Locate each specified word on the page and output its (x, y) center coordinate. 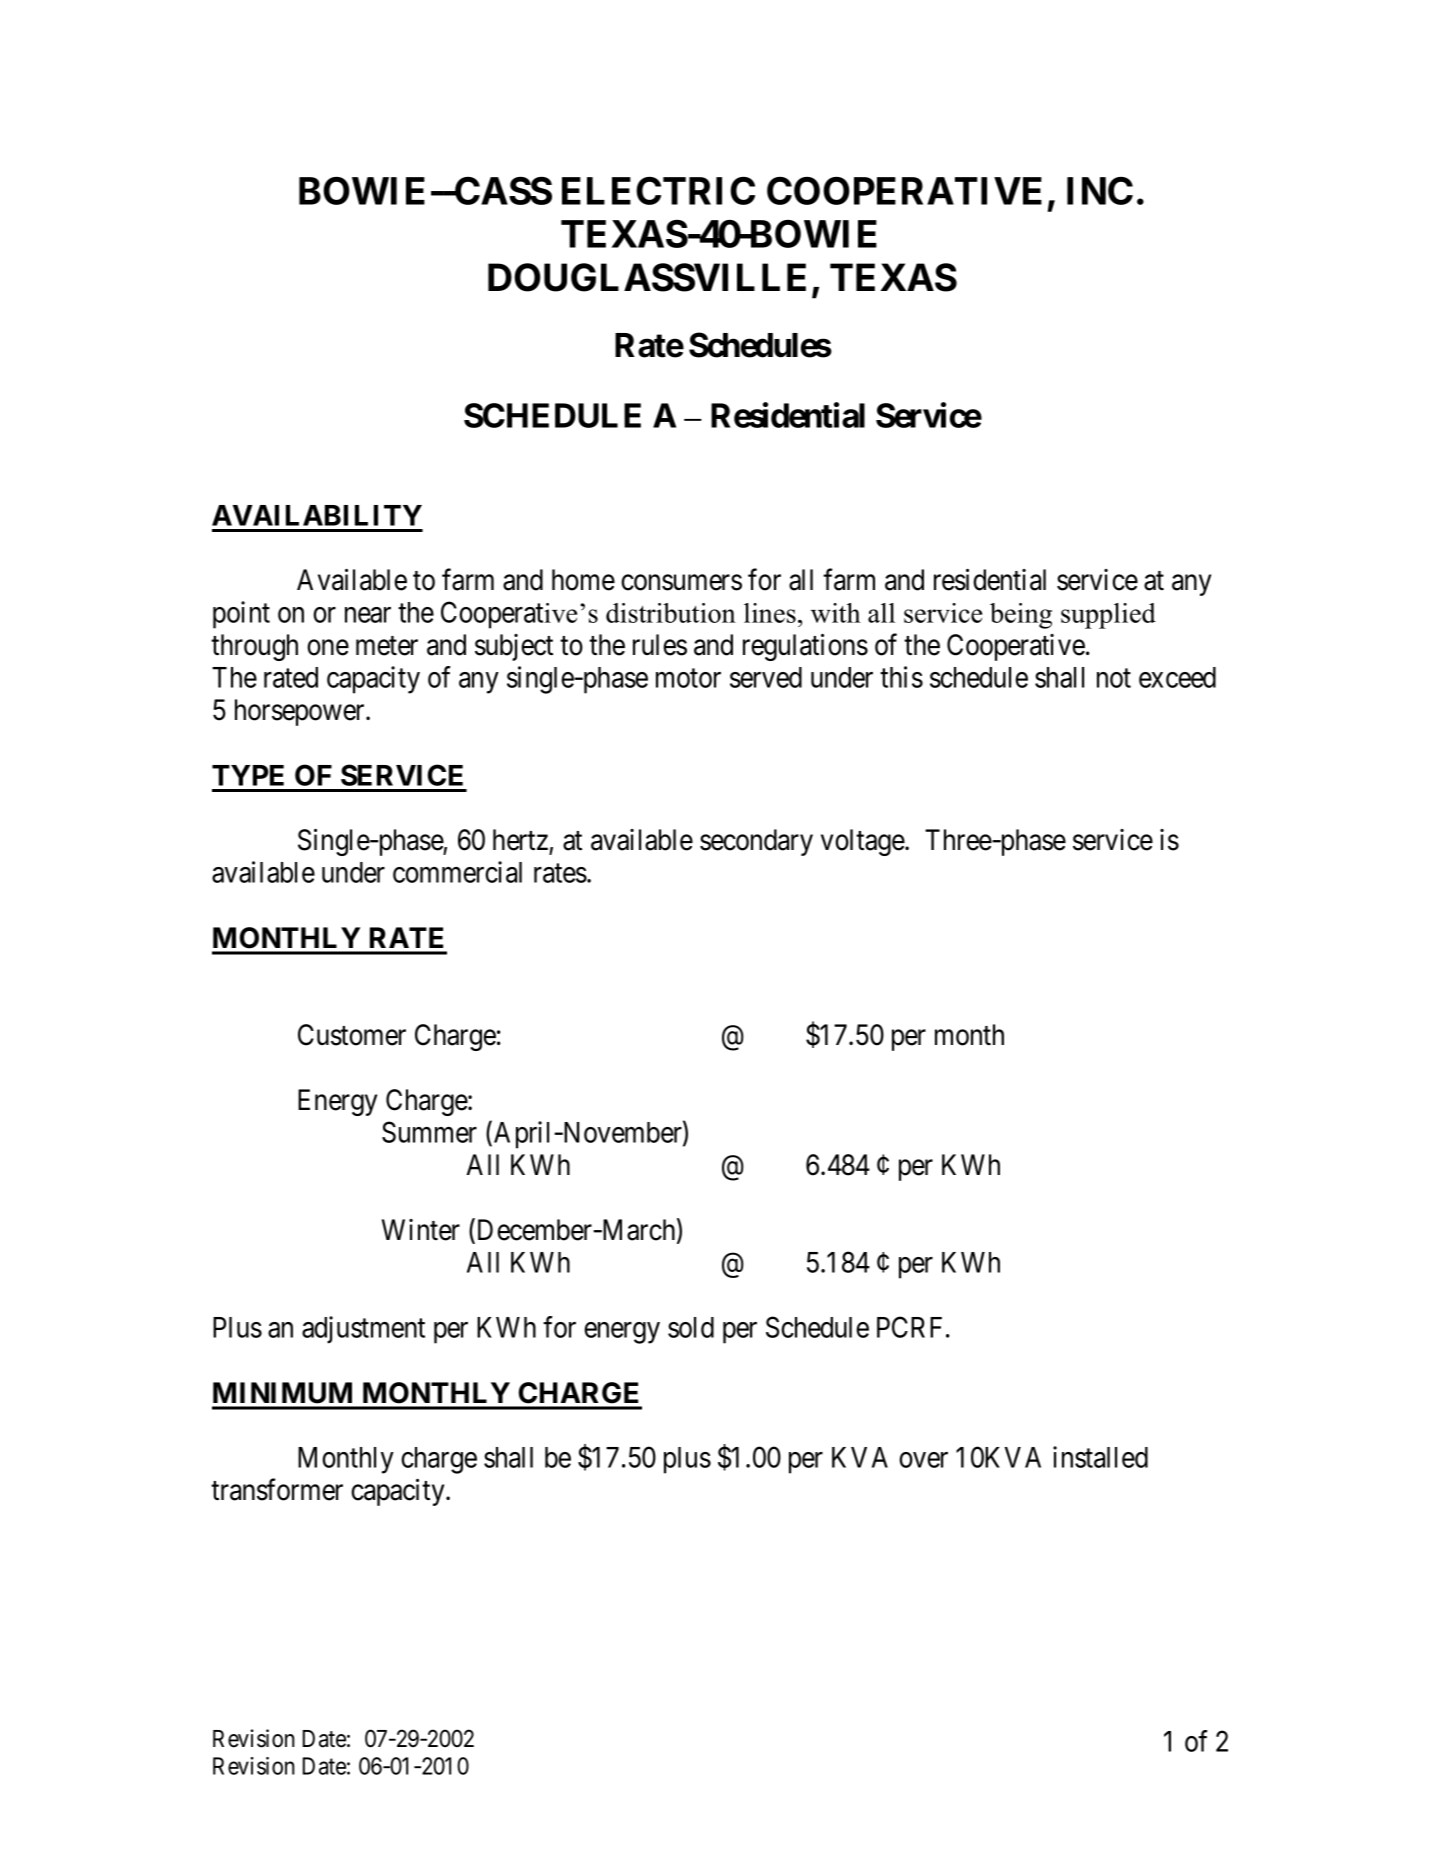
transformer (277, 1490)
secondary (756, 842)
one (328, 648)
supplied (1108, 616)
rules (660, 645)
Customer (352, 1035)
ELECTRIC (658, 191)
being (1021, 616)
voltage (863, 842)
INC (1100, 191)
